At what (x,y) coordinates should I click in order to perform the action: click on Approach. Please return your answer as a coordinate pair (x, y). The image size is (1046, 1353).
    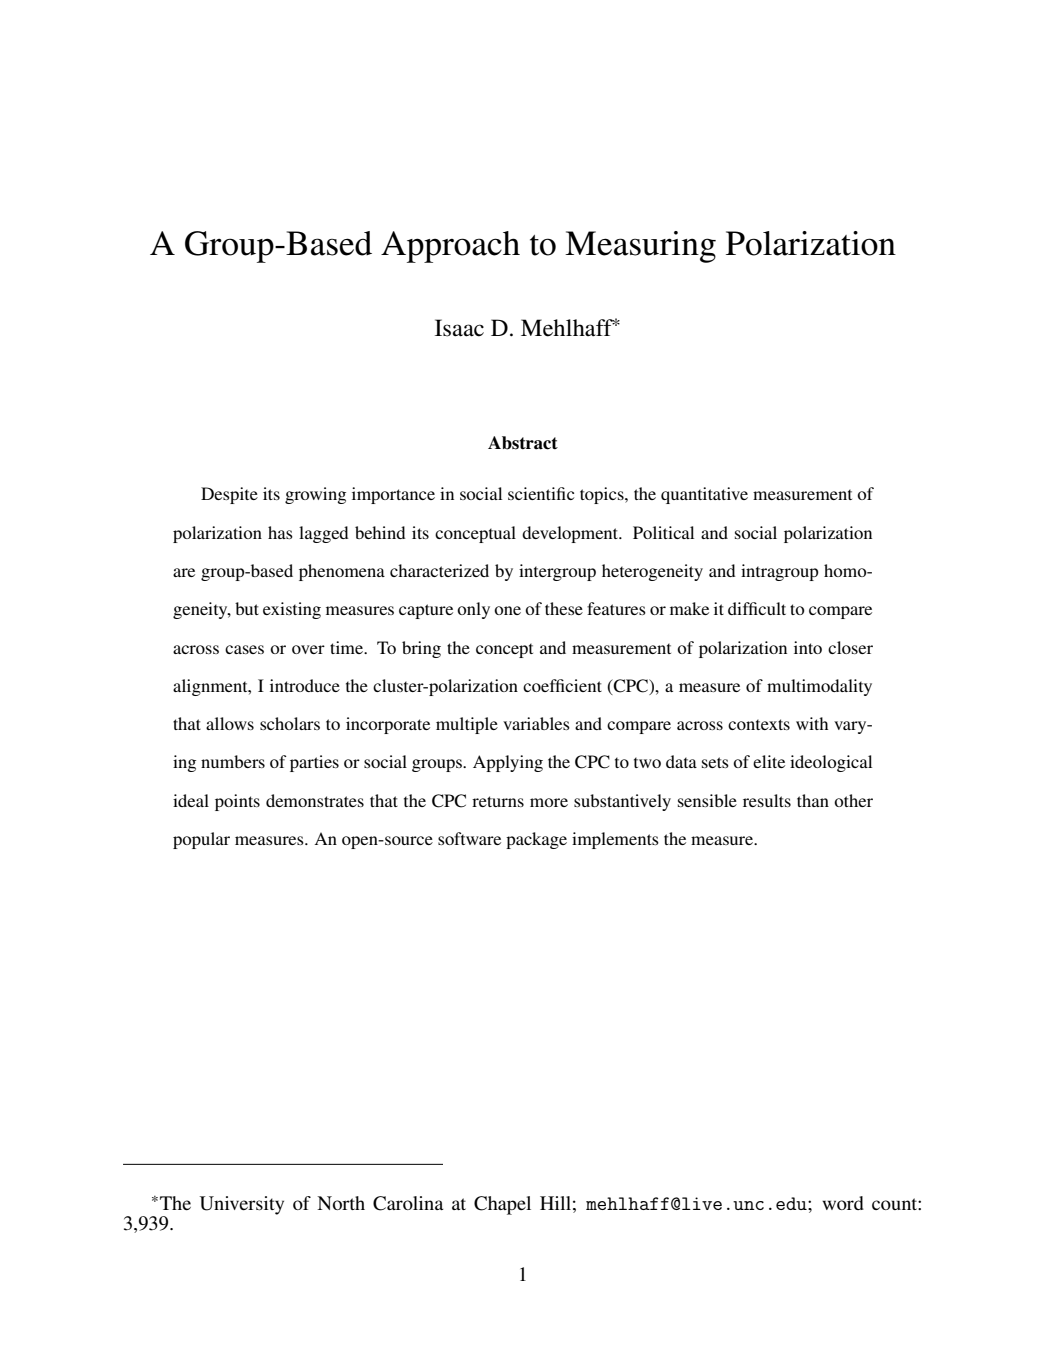
    Looking at the image, I should click on (450, 247).
